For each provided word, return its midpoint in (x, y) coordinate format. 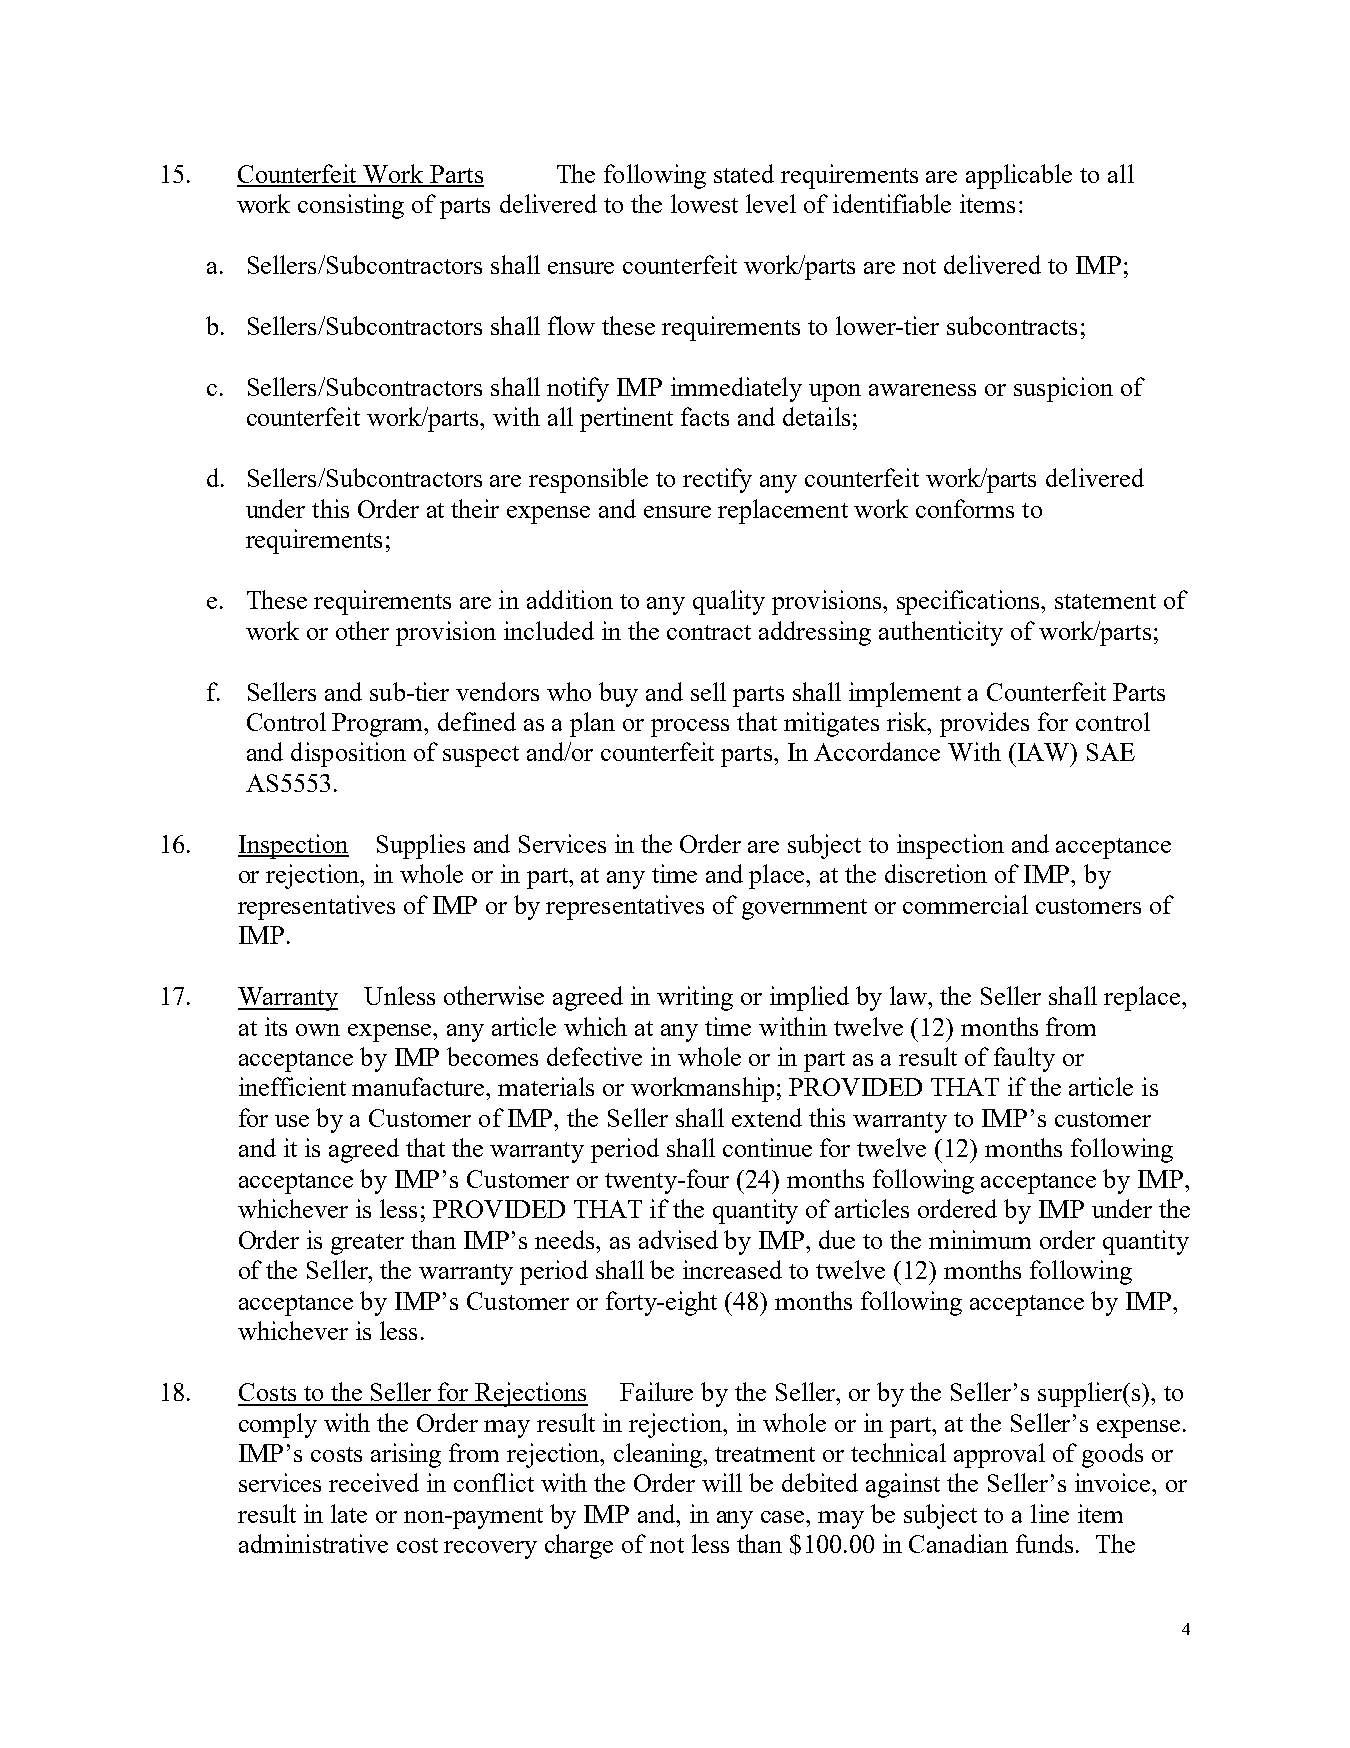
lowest (704, 203)
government (804, 909)
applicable (1019, 176)
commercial (965, 904)
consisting (351, 206)
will (722, 1482)
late (349, 1513)
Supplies (421, 846)
